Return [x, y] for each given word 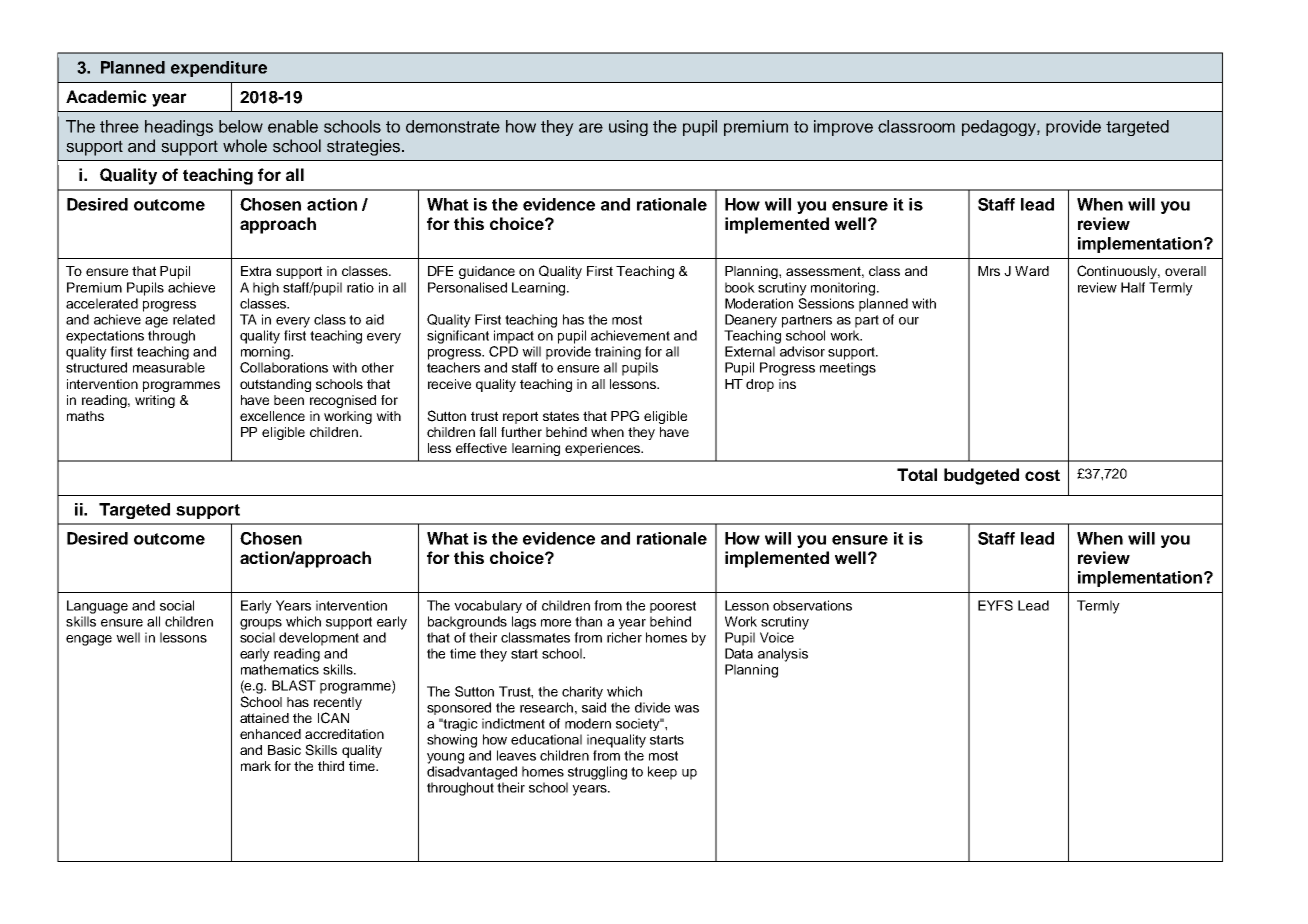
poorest [673, 607]
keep [662, 773]
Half [1133, 287]
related [194, 319]
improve [843, 128]
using [628, 128]
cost [1042, 475]
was [686, 709]
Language [97, 607]
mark [256, 766]
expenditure [219, 69]
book [740, 287]
